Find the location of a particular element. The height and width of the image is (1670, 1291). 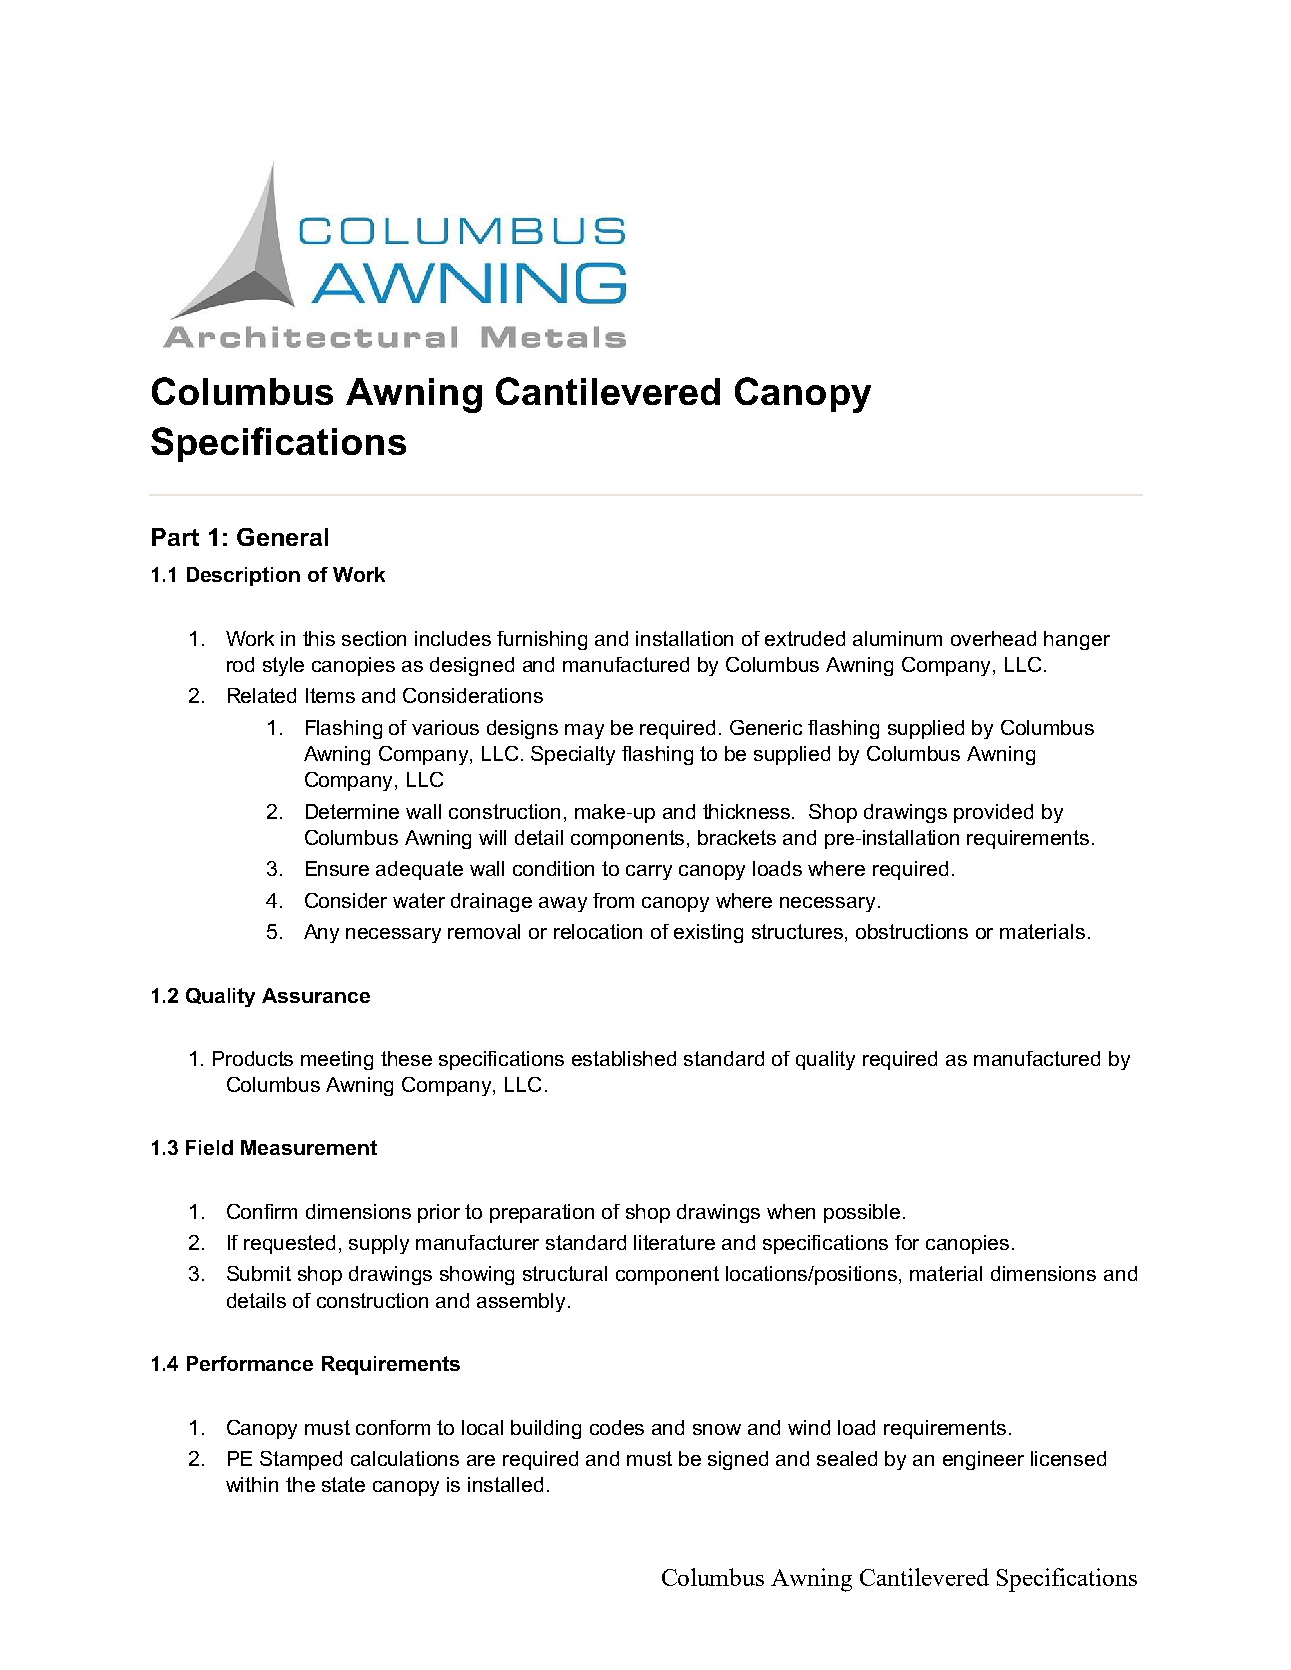

overhead is located at coordinates (993, 638).
